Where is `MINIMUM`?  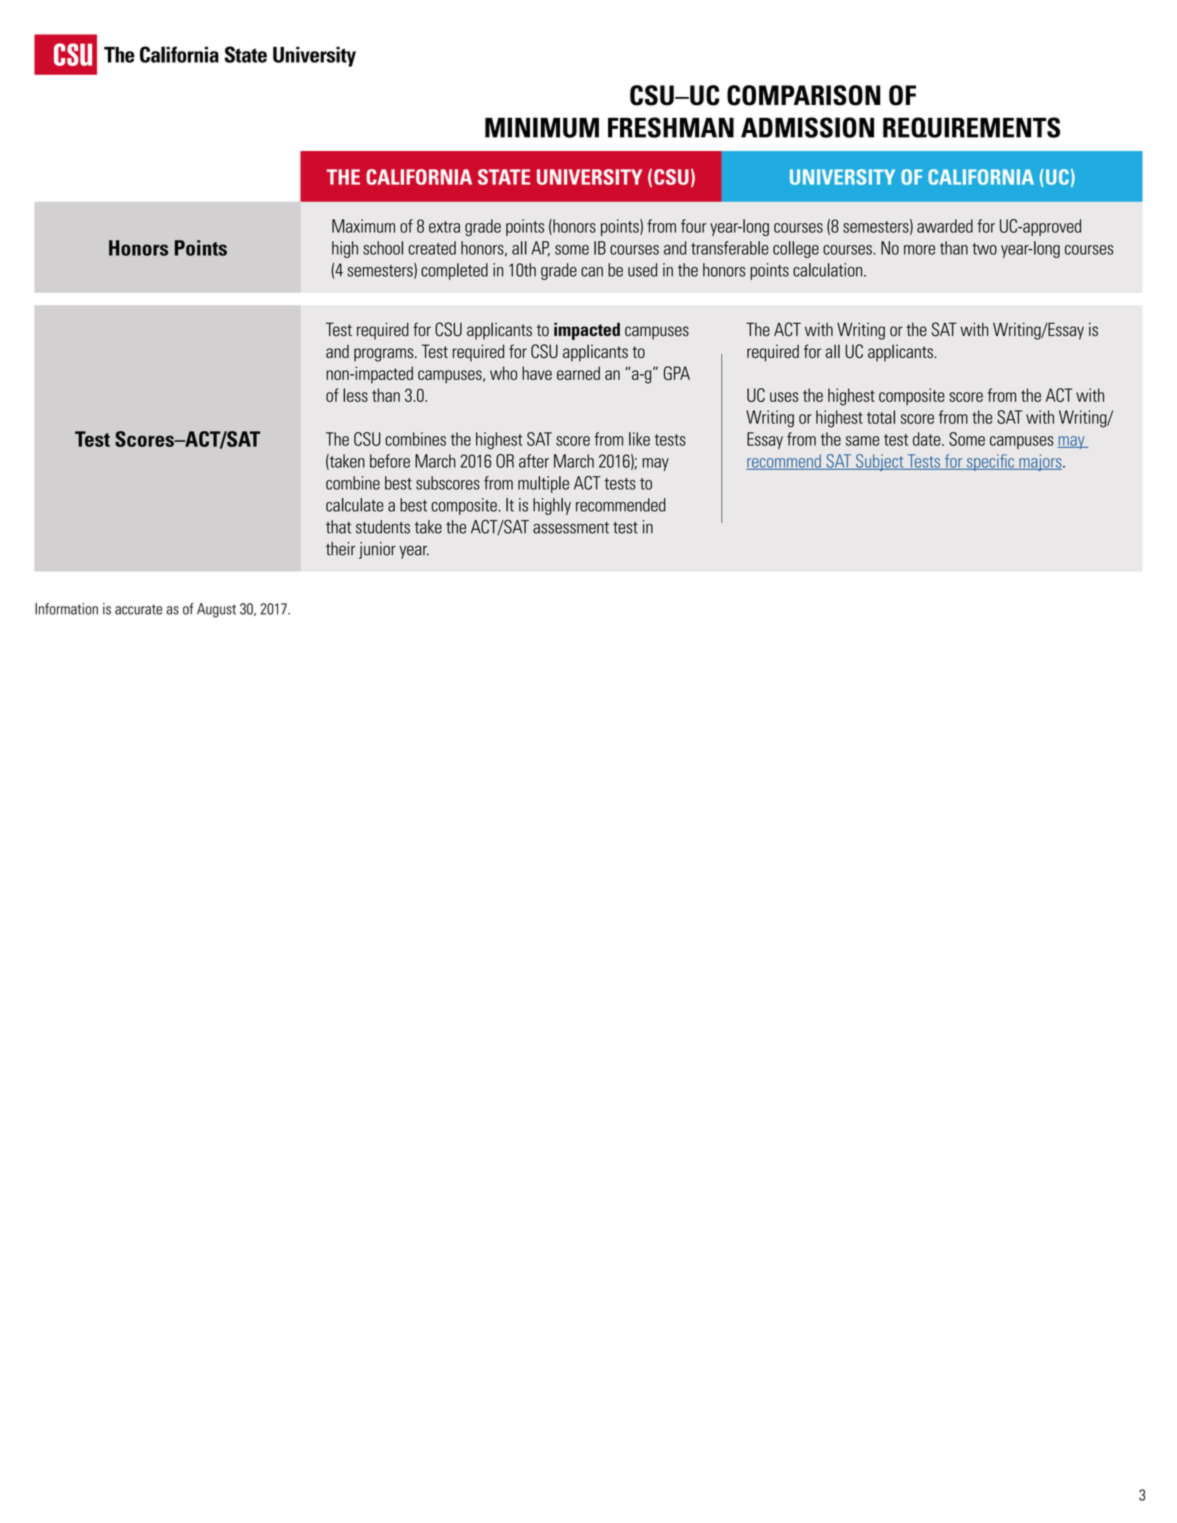
MINIMUM is located at coordinates (542, 127).
